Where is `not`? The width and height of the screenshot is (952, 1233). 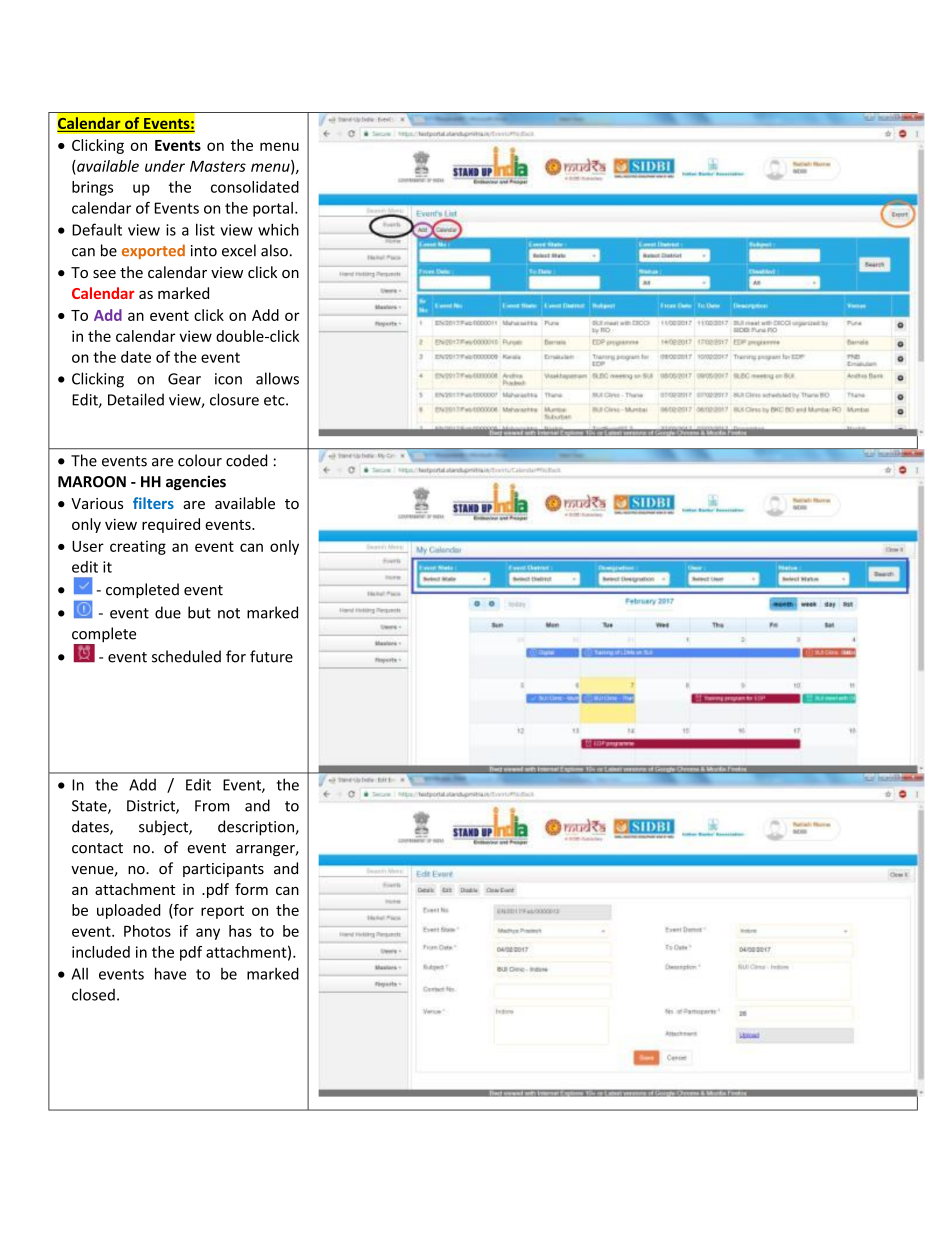 not is located at coordinates (229, 613).
